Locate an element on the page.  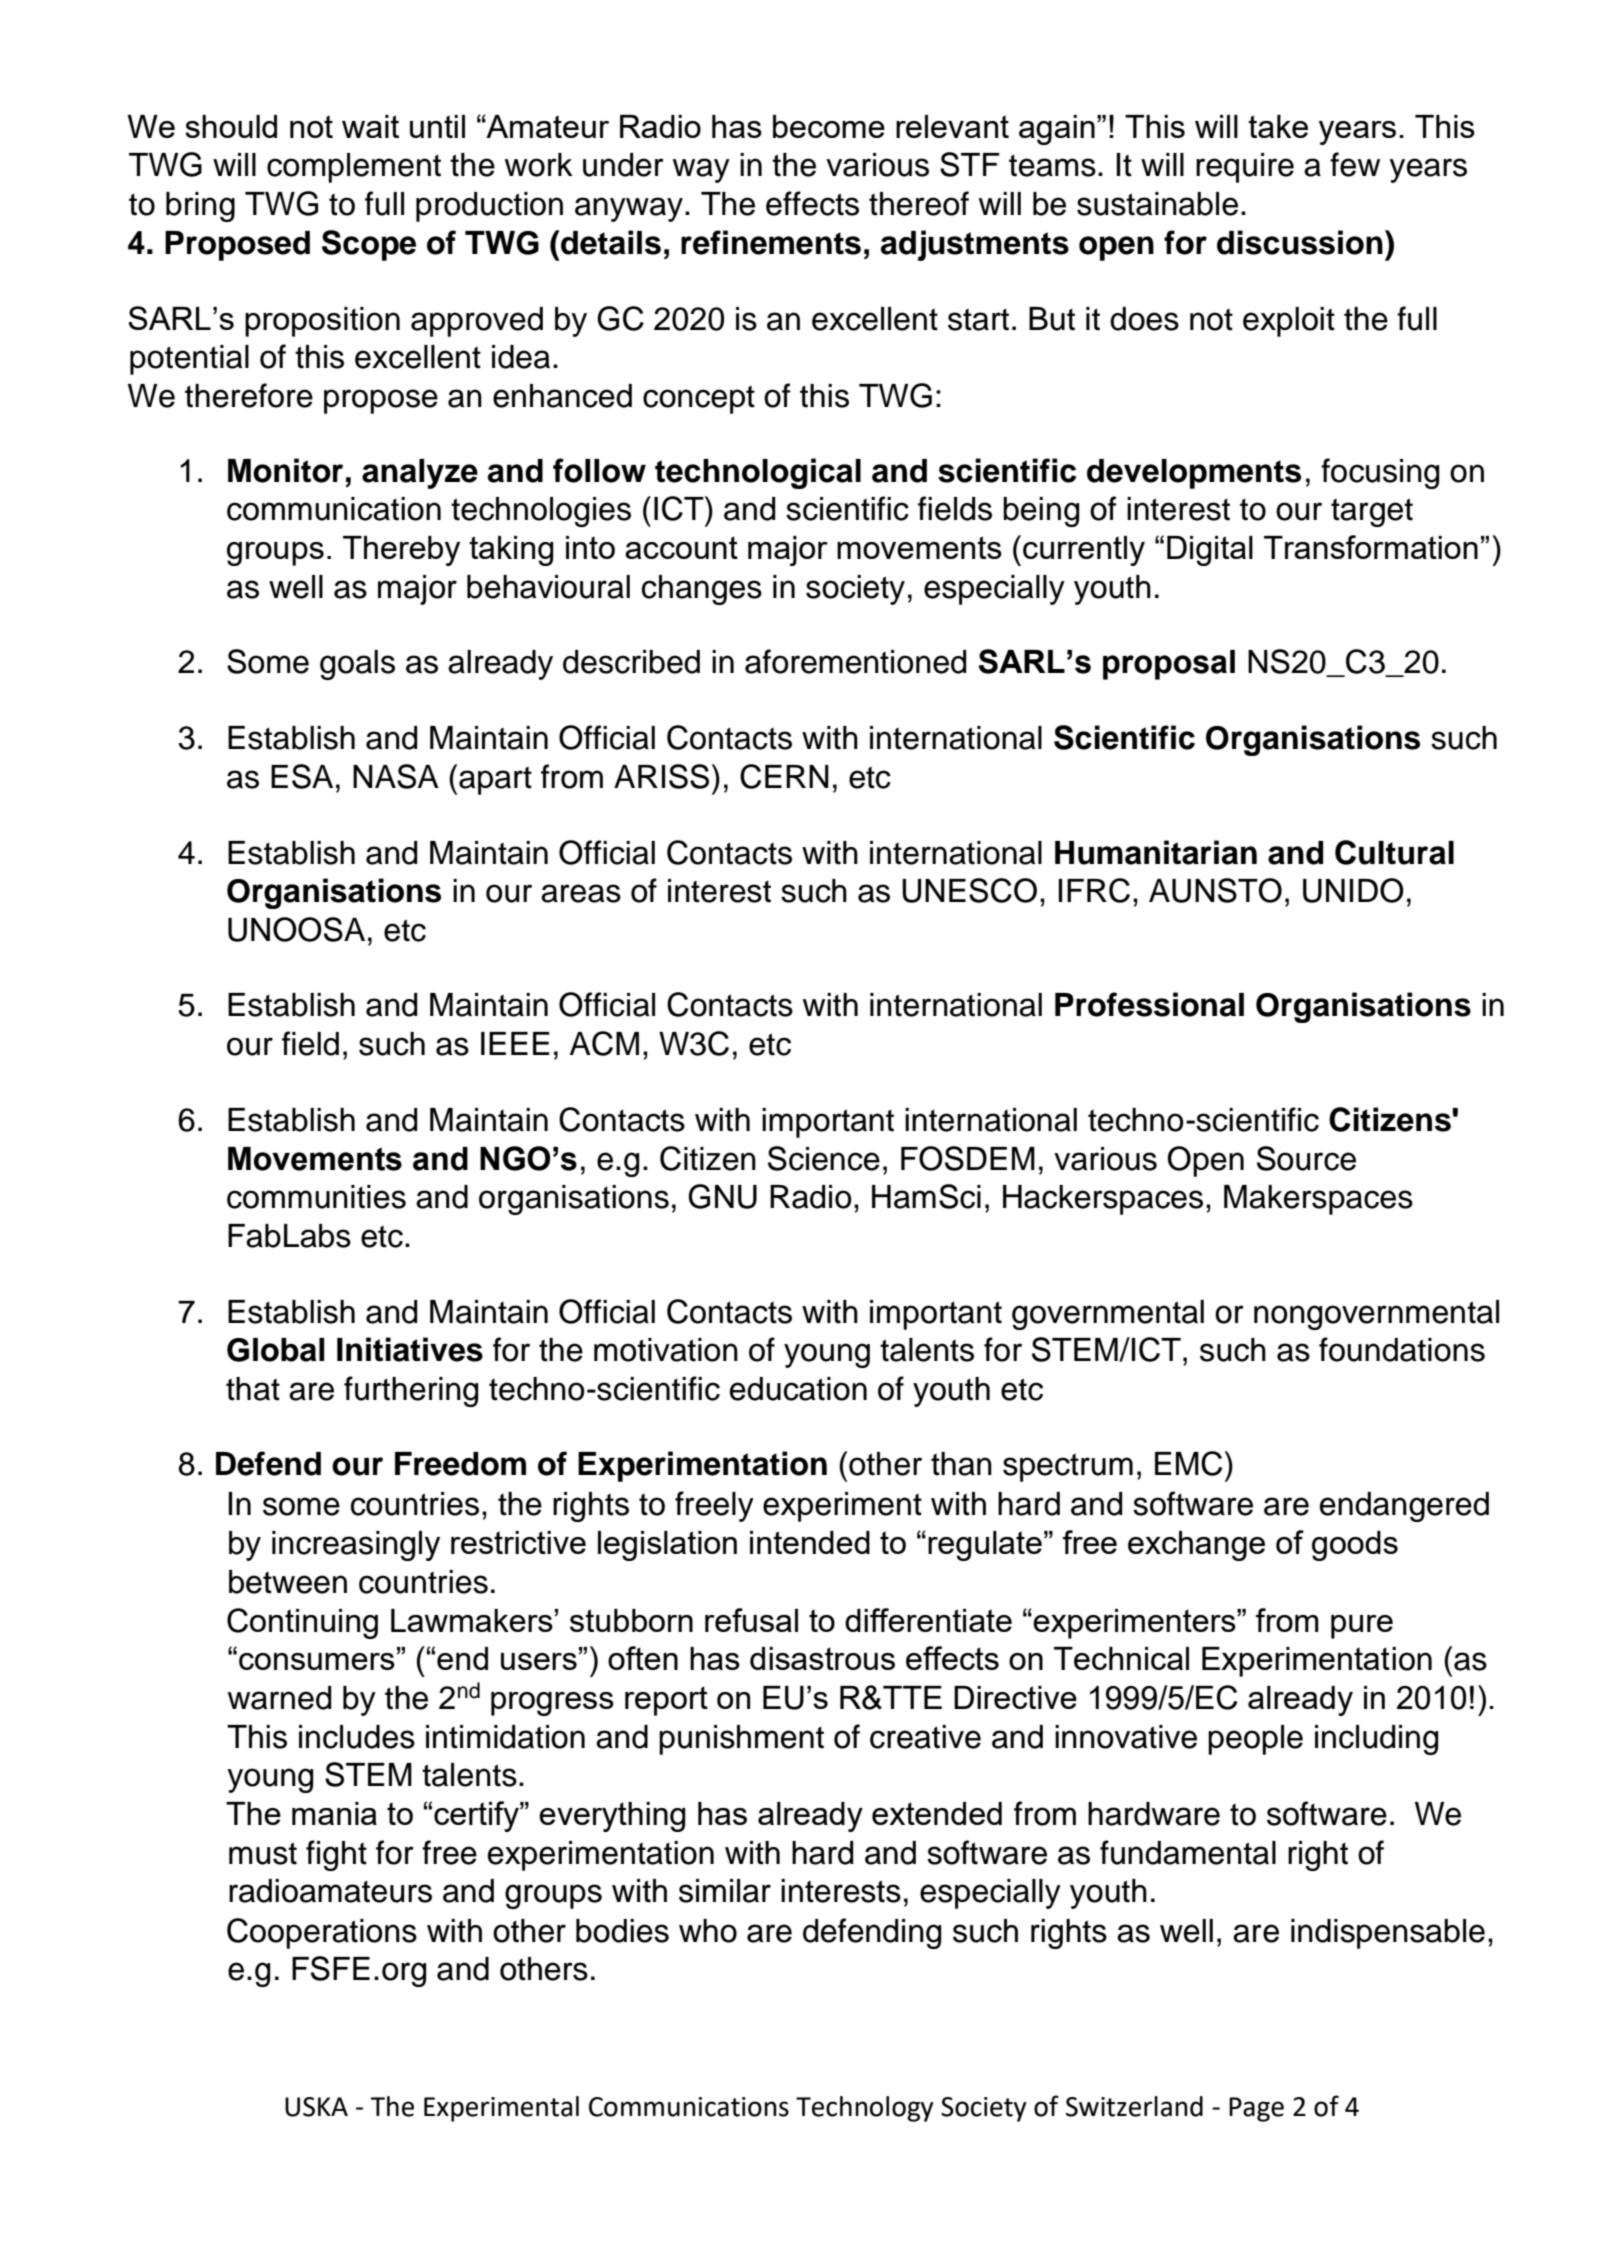
furthering is located at coordinates (411, 1391).
